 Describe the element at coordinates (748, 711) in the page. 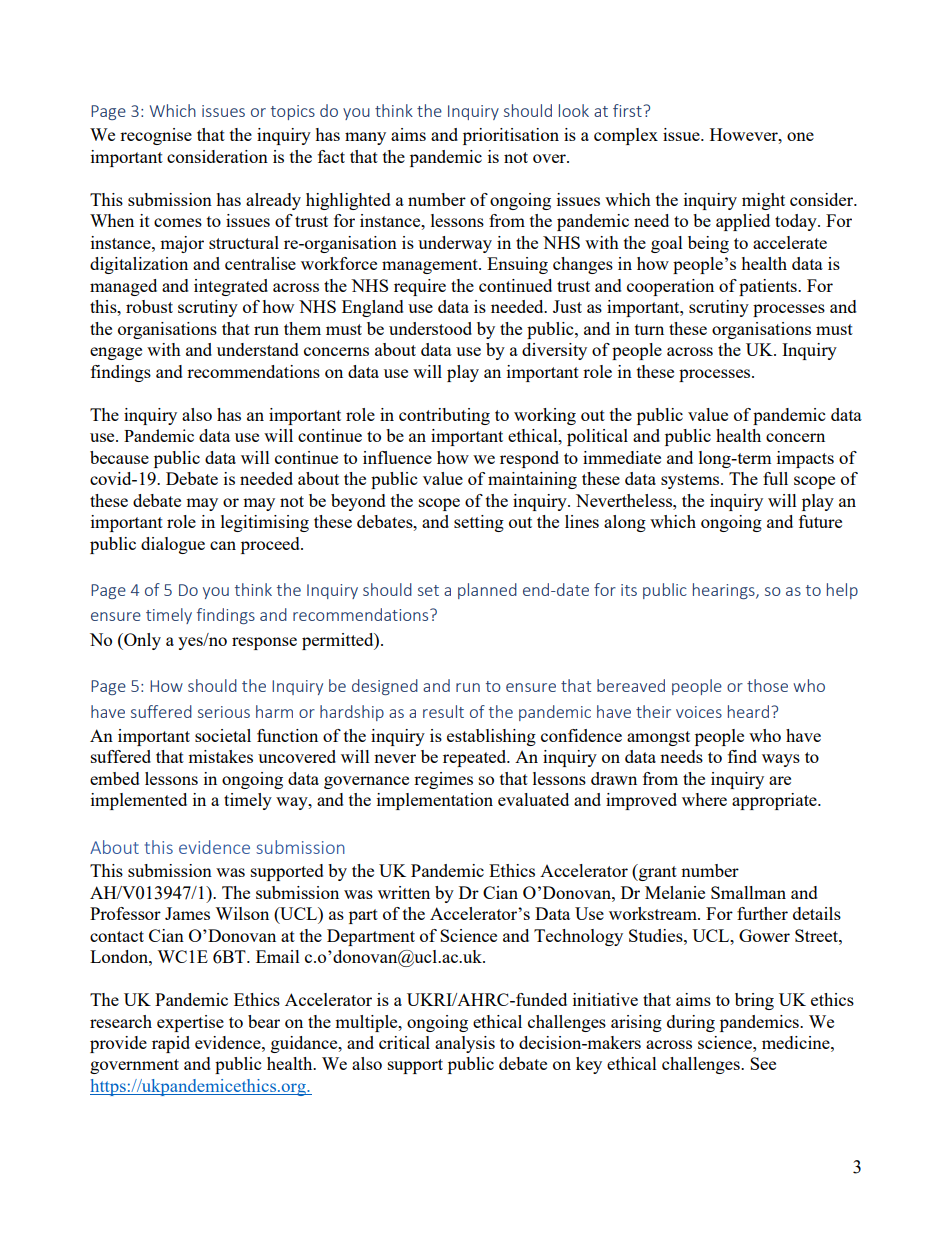

I see `heard` at that location.
